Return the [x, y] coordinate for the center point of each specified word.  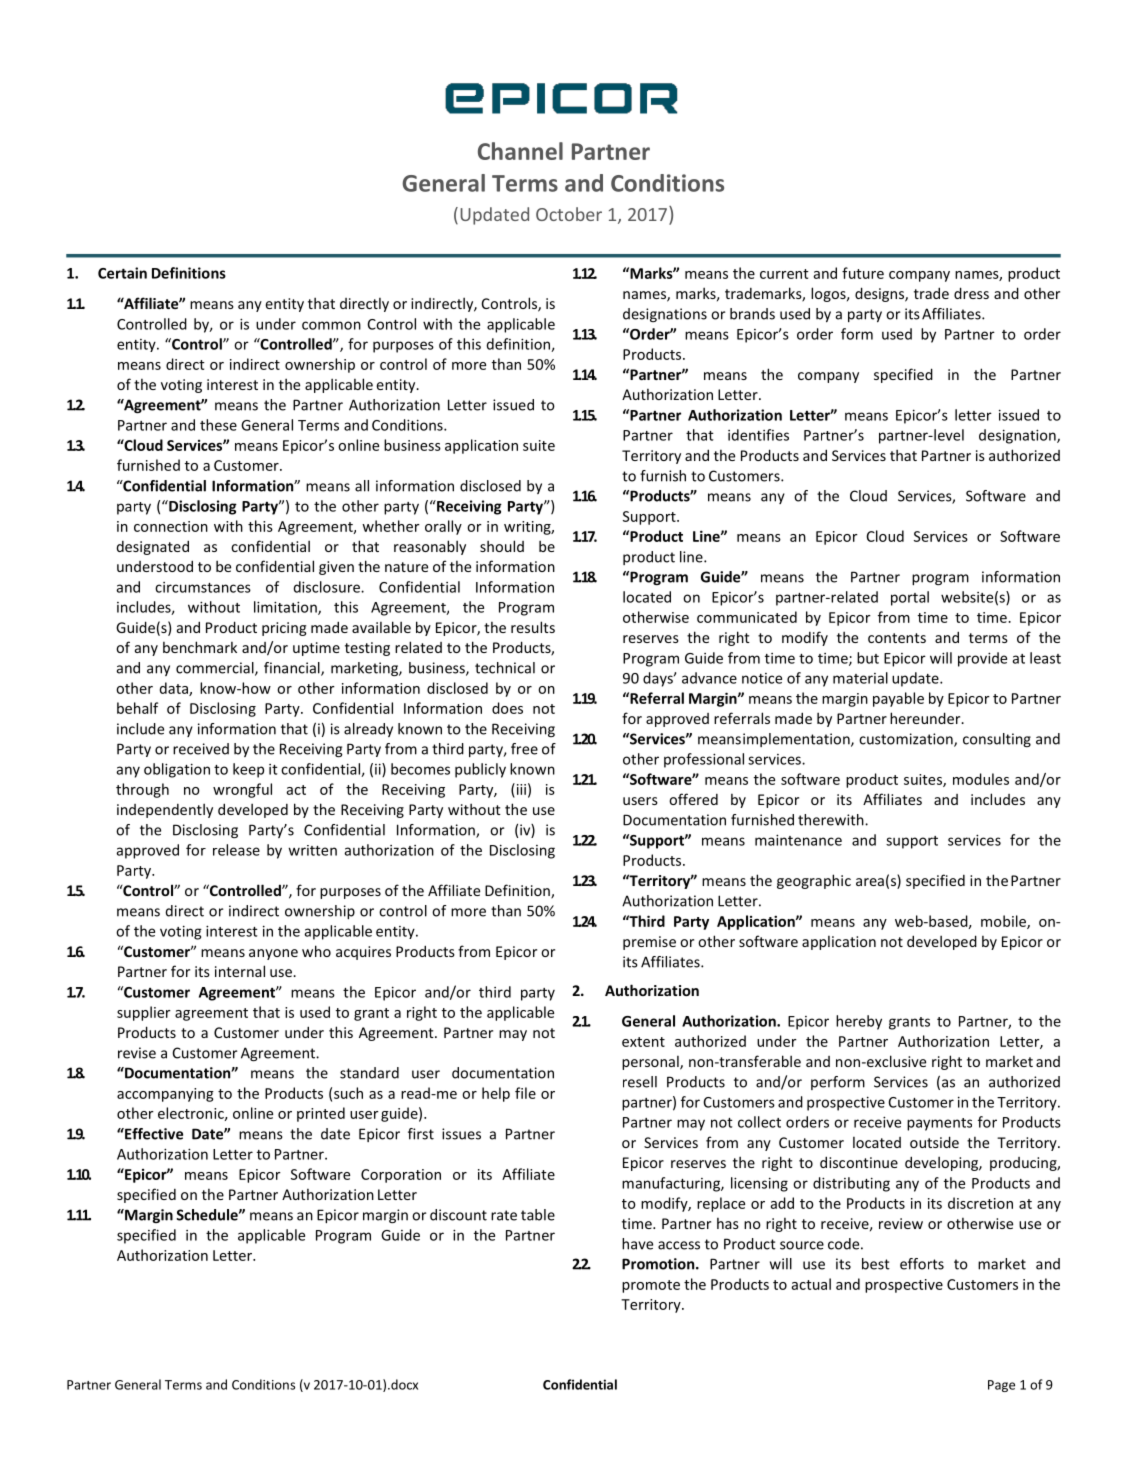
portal [910, 598]
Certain [122, 273]
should [502, 546]
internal [240, 971]
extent [643, 1042]
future [863, 273]
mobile [1004, 922]
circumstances [203, 587]
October [569, 214]
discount [458, 1215]
